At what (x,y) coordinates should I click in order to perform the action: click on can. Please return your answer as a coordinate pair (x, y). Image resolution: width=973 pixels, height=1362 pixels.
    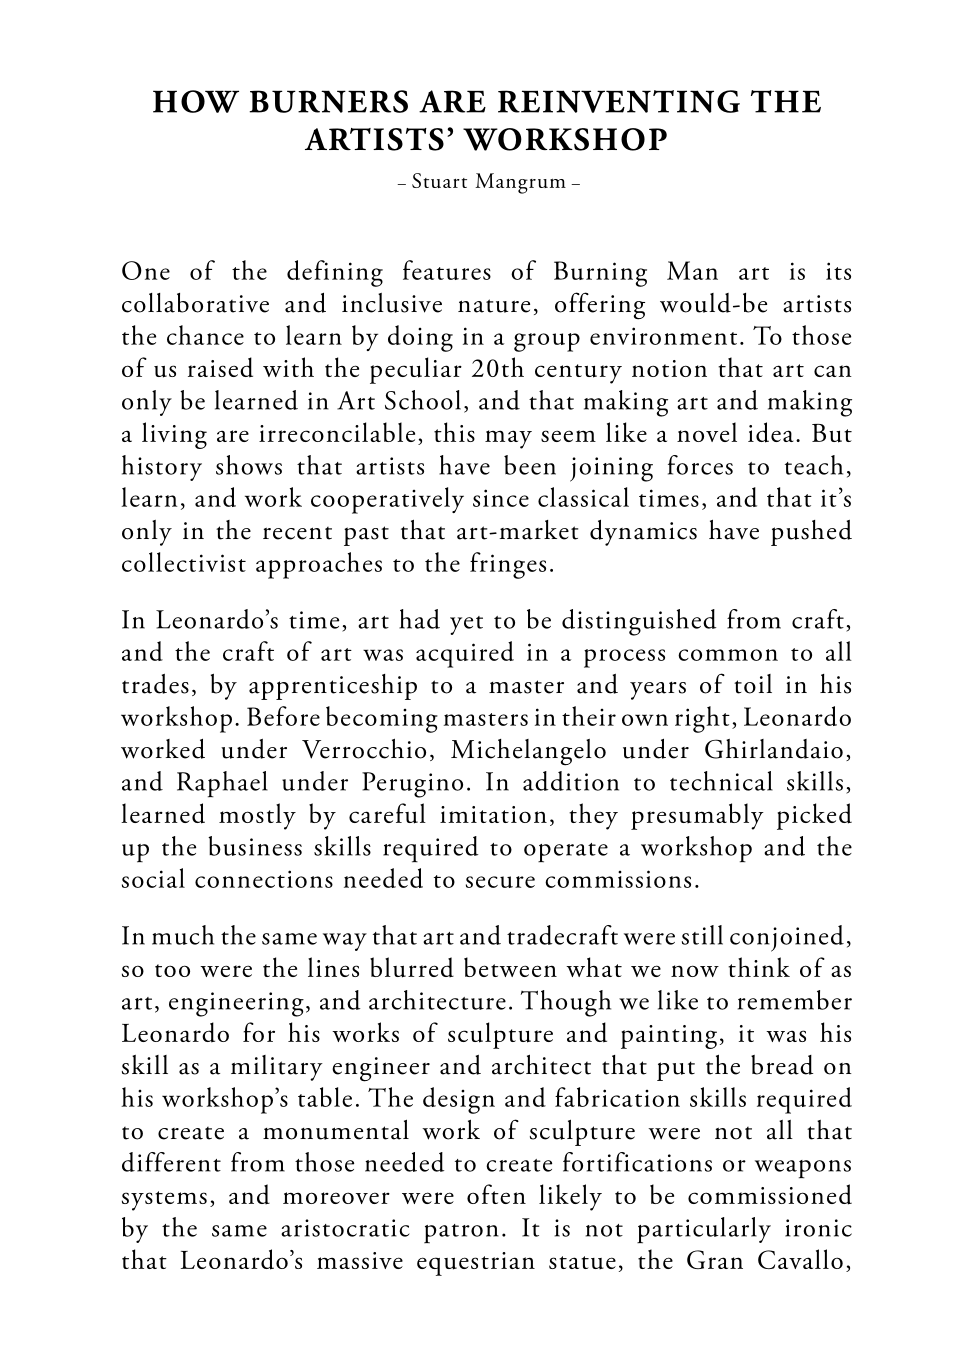
    Looking at the image, I should click on (833, 371).
